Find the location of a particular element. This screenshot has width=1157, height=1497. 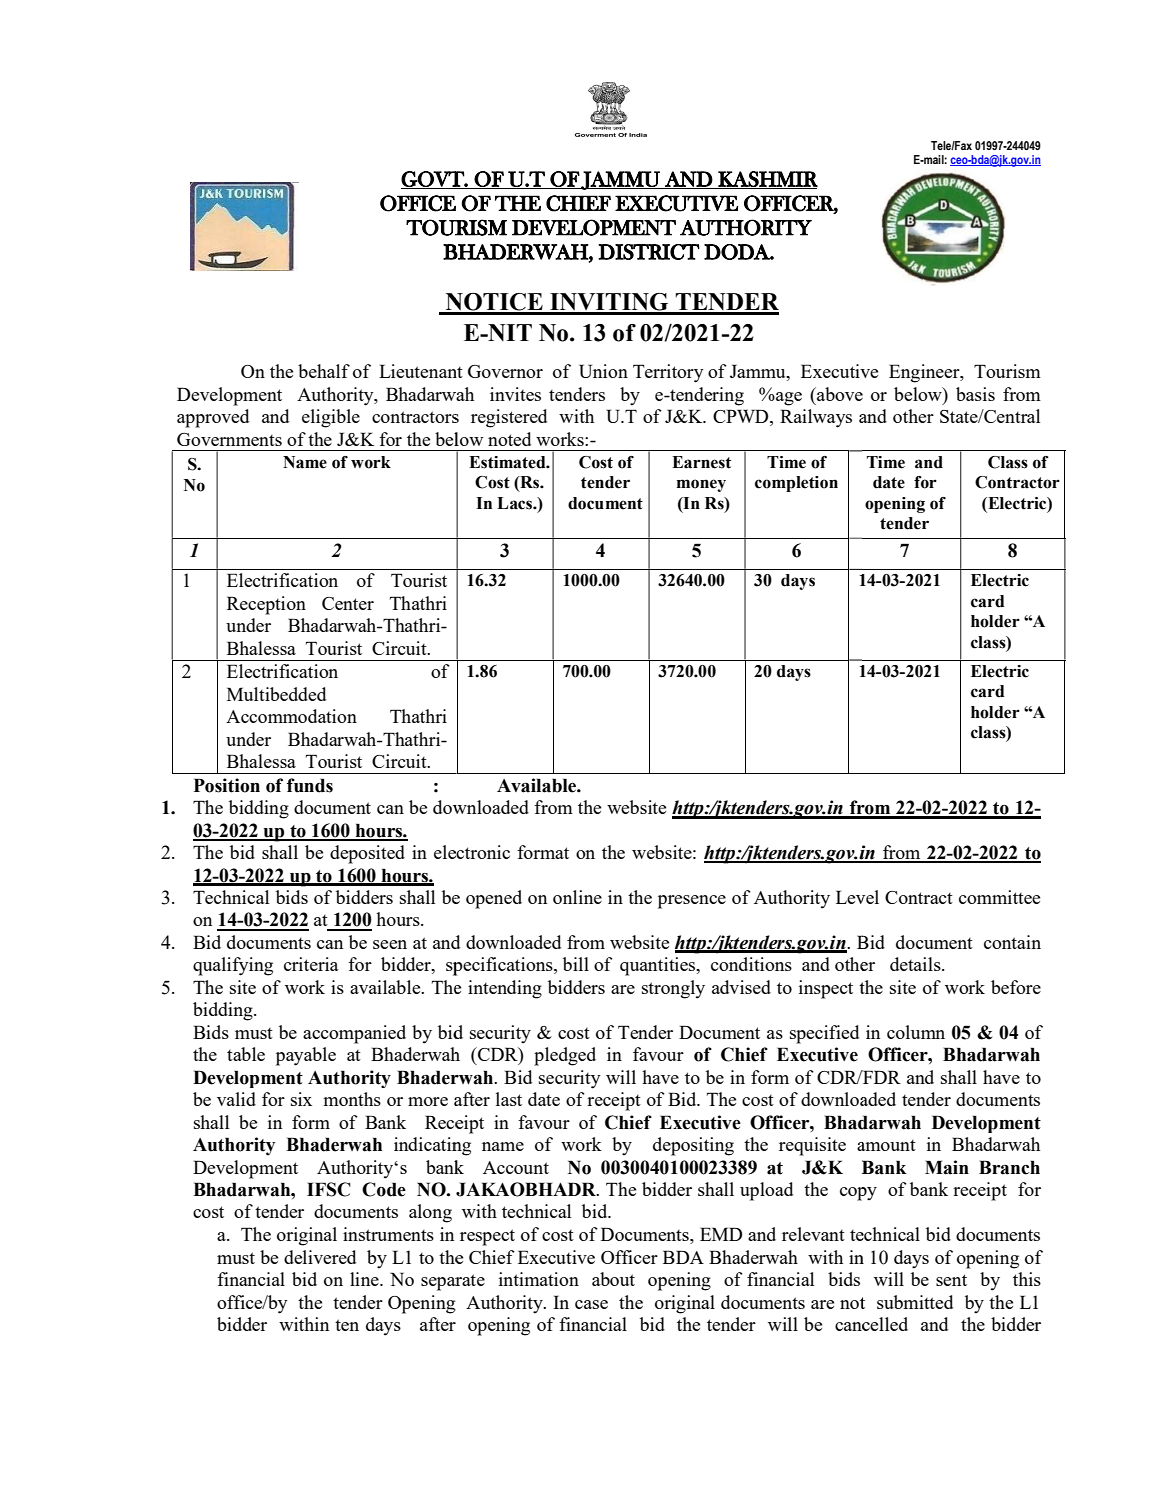

KASHMIR is located at coordinates (767, 180).
